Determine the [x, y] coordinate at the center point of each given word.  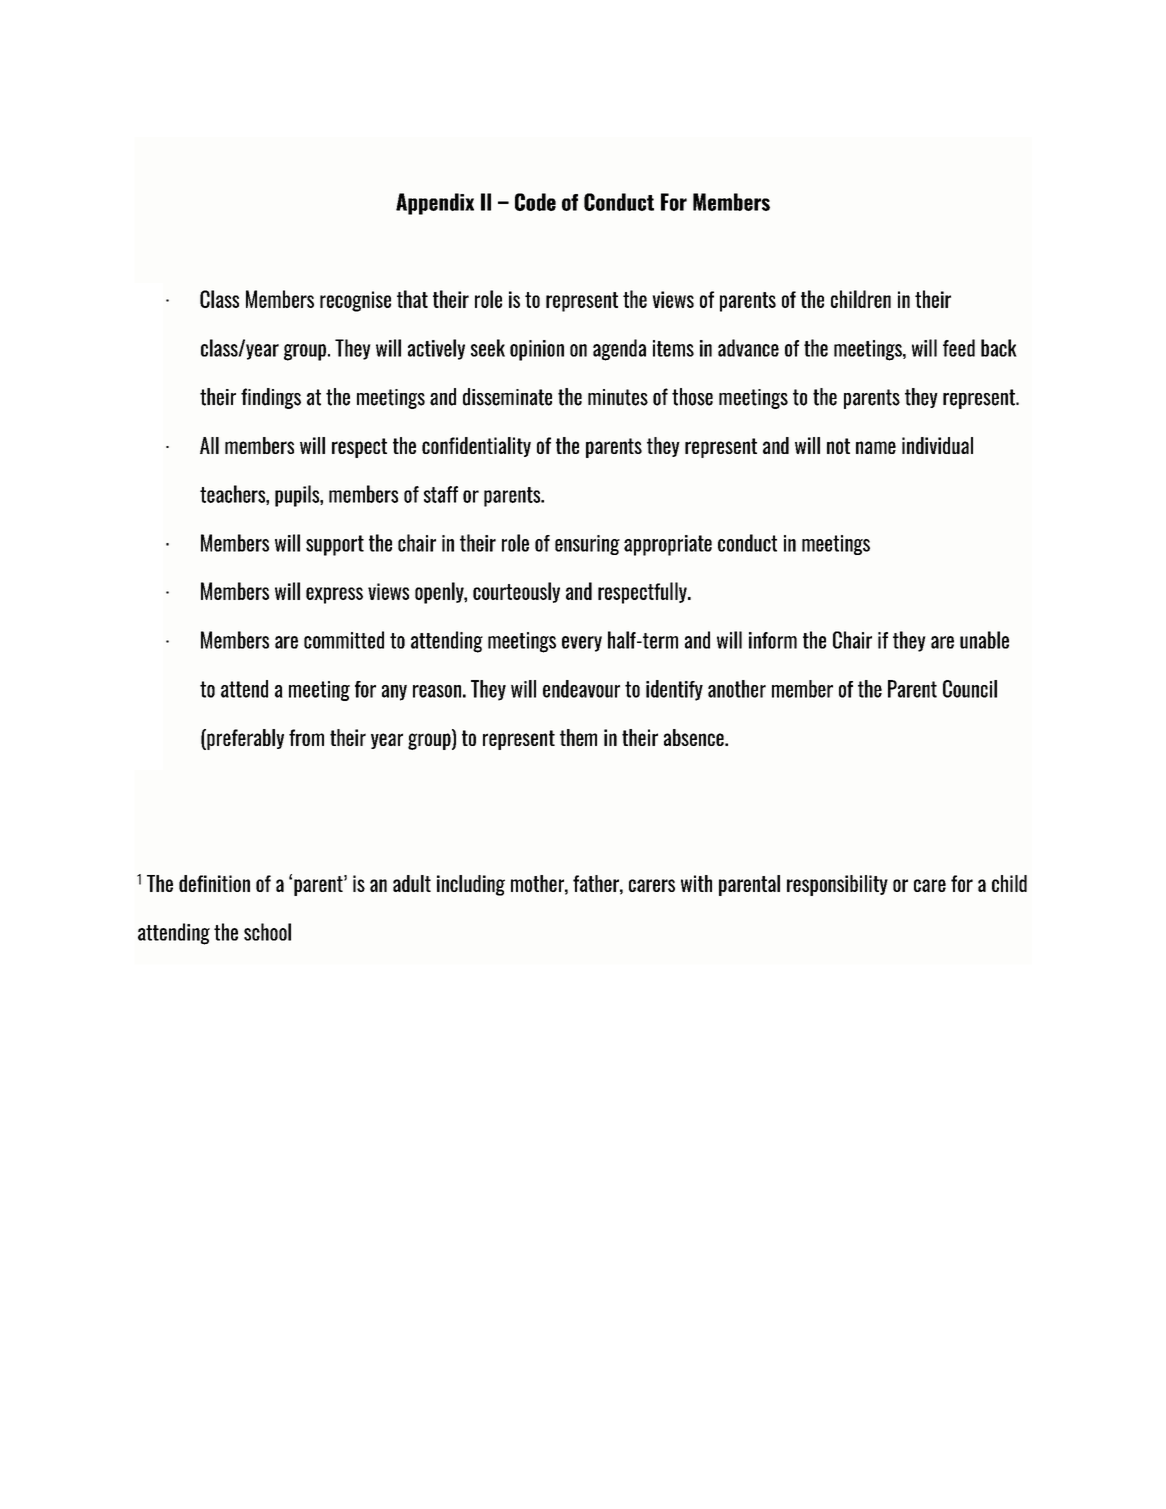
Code [535, 202]
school [267, 932]
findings [271, 398]
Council [970, 689]
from [306, 737]
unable [984, 640]
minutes [618, 397]
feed [959, 348]
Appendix [435, 204]
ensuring [587, 545]
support [335, 545]
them [578, 737]
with [696, 883]
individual [937, 445]
